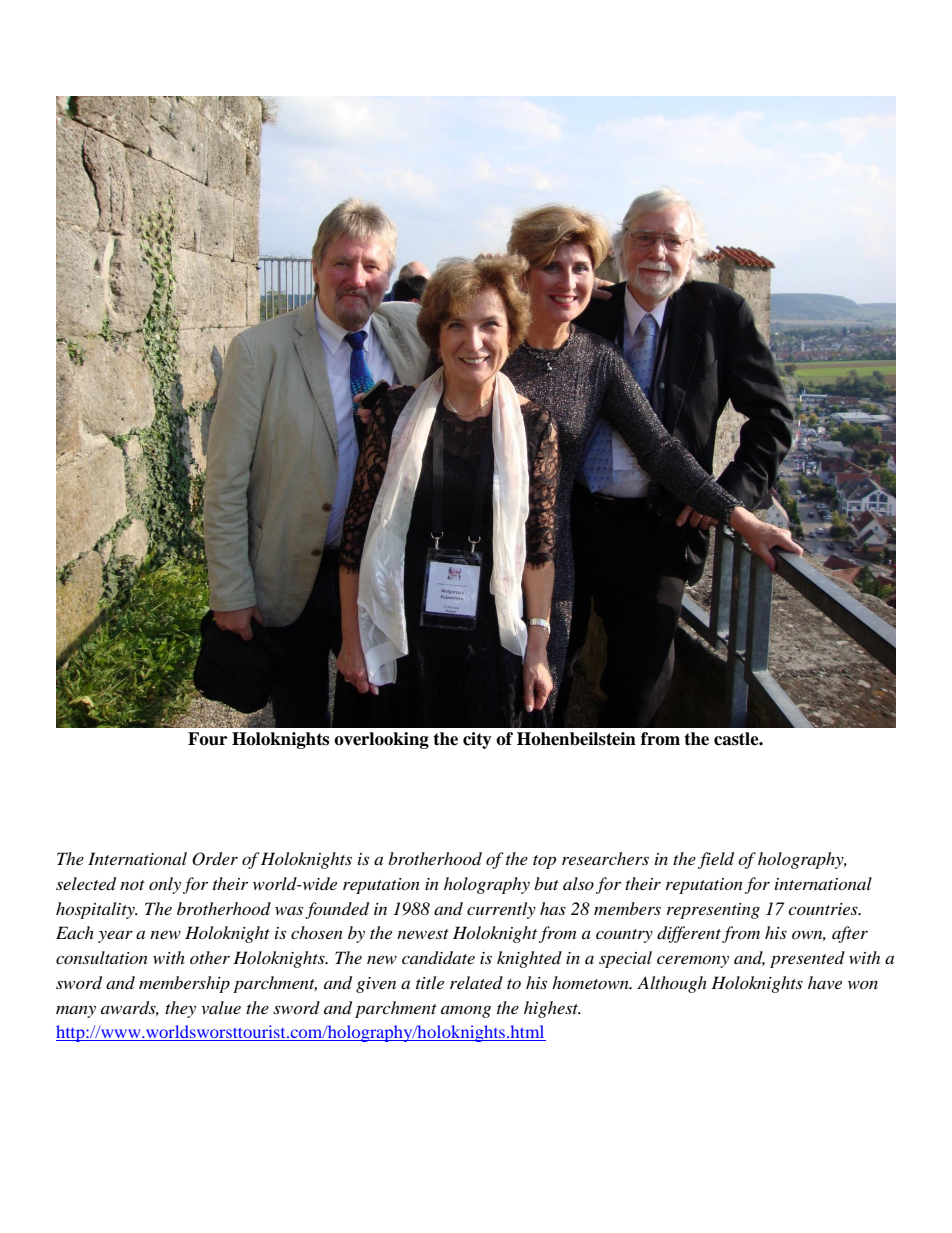 Image resolution: width=952 pixels, height=1233 pixels. What do you see at coordinates (180, 1009) in the screenshot?
I see `they` at bounding box center [180, 1009].
